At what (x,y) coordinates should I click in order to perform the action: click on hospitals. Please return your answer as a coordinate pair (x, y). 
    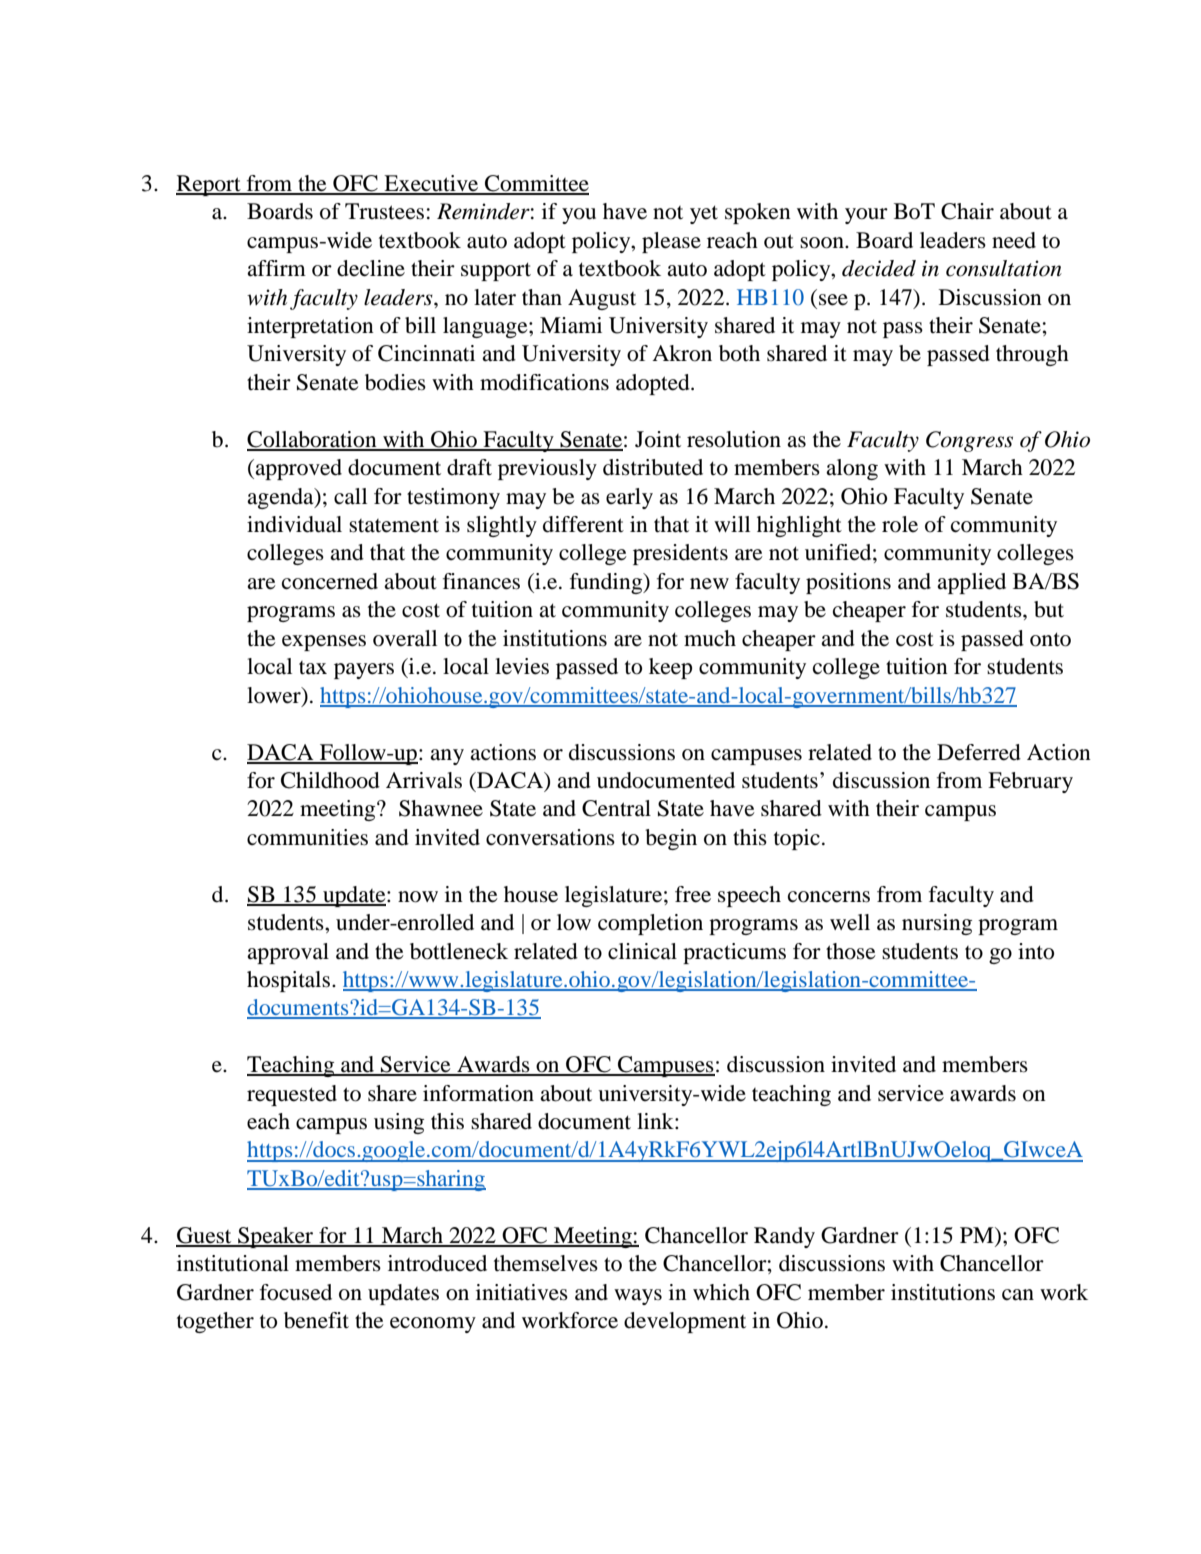
    Looking at the image, I should click on (290, 981).
